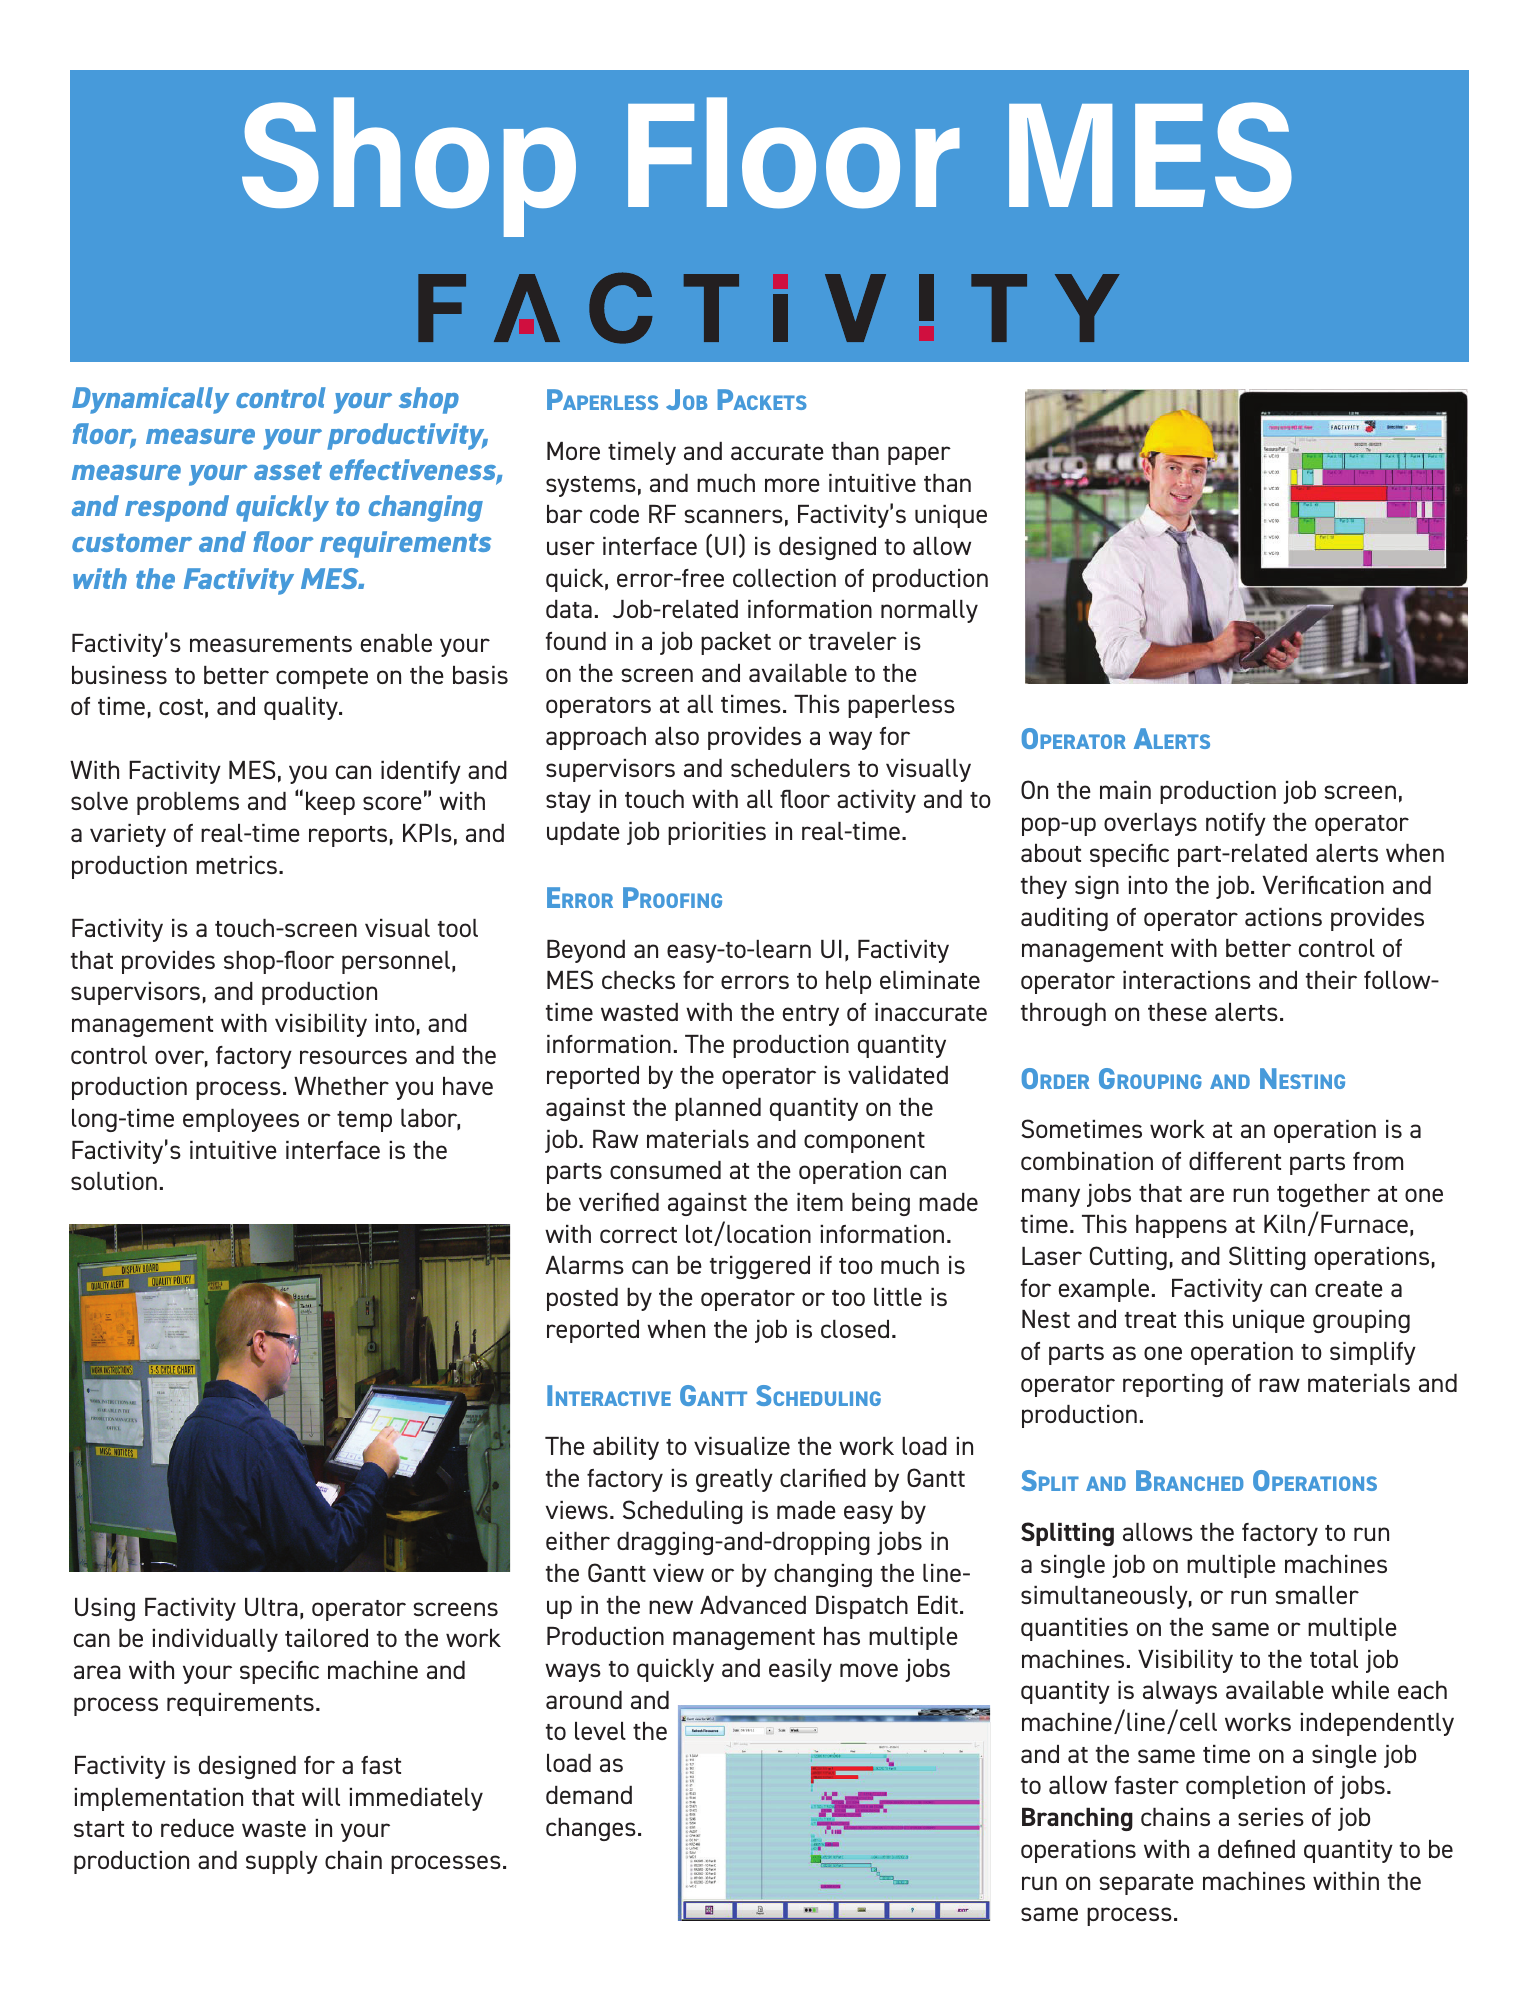 This page has height=1991, width=1538. Describe the element at coordinates (1235, 1161) in the page. I see `different` at that location.
